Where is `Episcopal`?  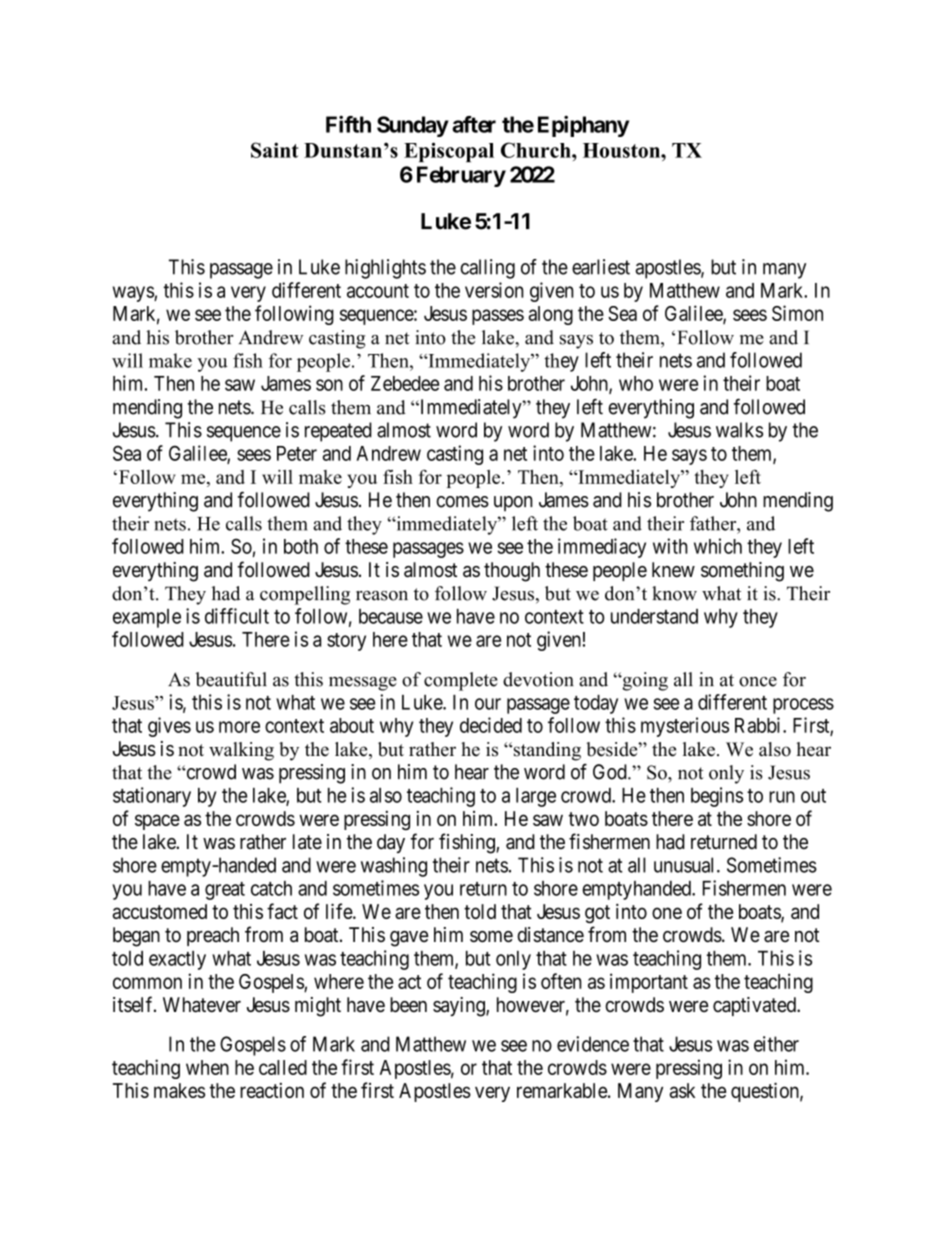 Episcopal is located at coordinates (449, 152).
